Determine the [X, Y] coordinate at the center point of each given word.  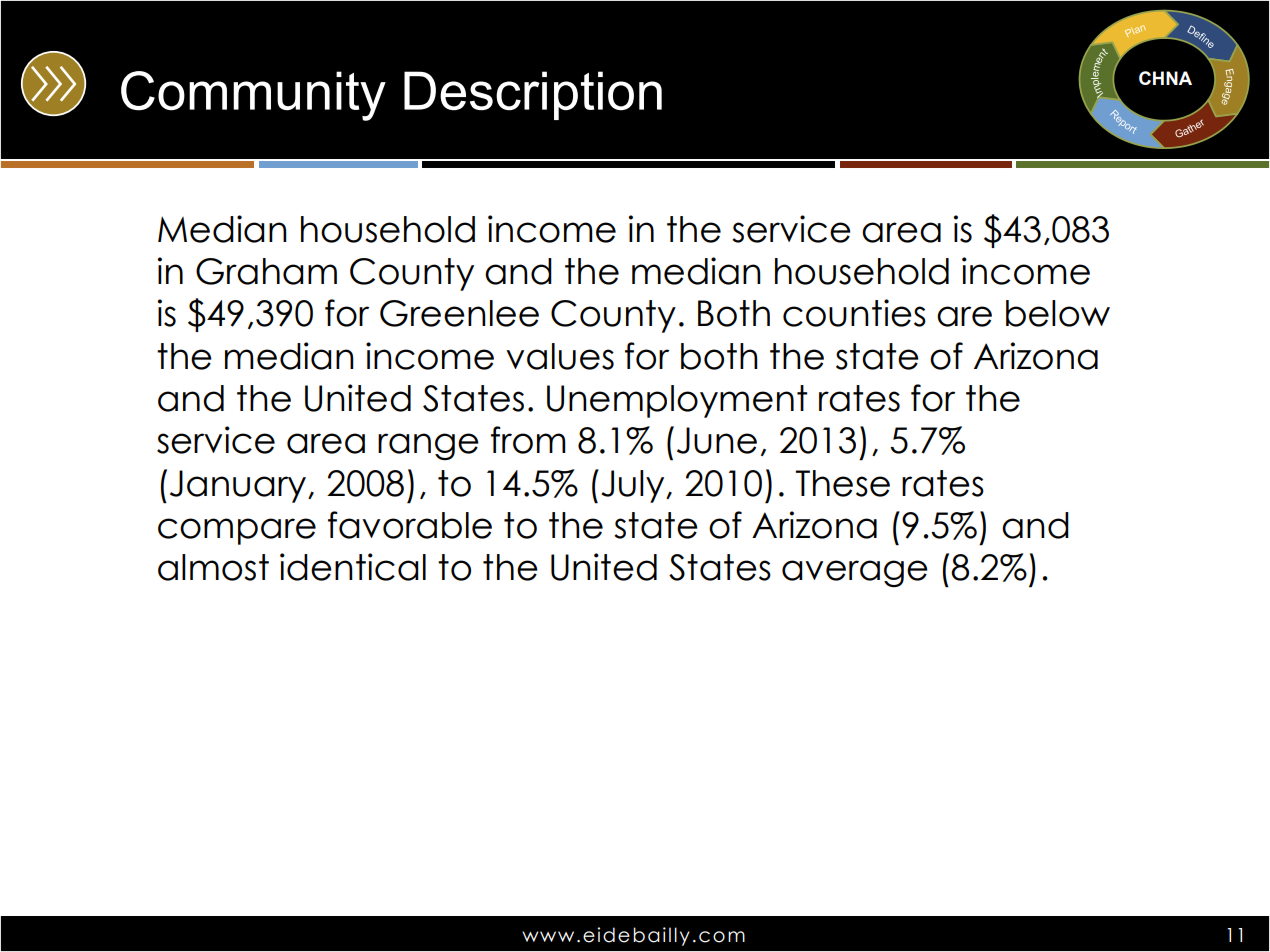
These [842, 483]
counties [854, 313]
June [717, 440]
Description [533, 95]
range [428, 446]
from [528, 440]
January [239, 486]
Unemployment [677, 401]
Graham [266, 271]
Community [253, 96]
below [1058, 313]
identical [353, 567]
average [855, 573]
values [560, 356]
